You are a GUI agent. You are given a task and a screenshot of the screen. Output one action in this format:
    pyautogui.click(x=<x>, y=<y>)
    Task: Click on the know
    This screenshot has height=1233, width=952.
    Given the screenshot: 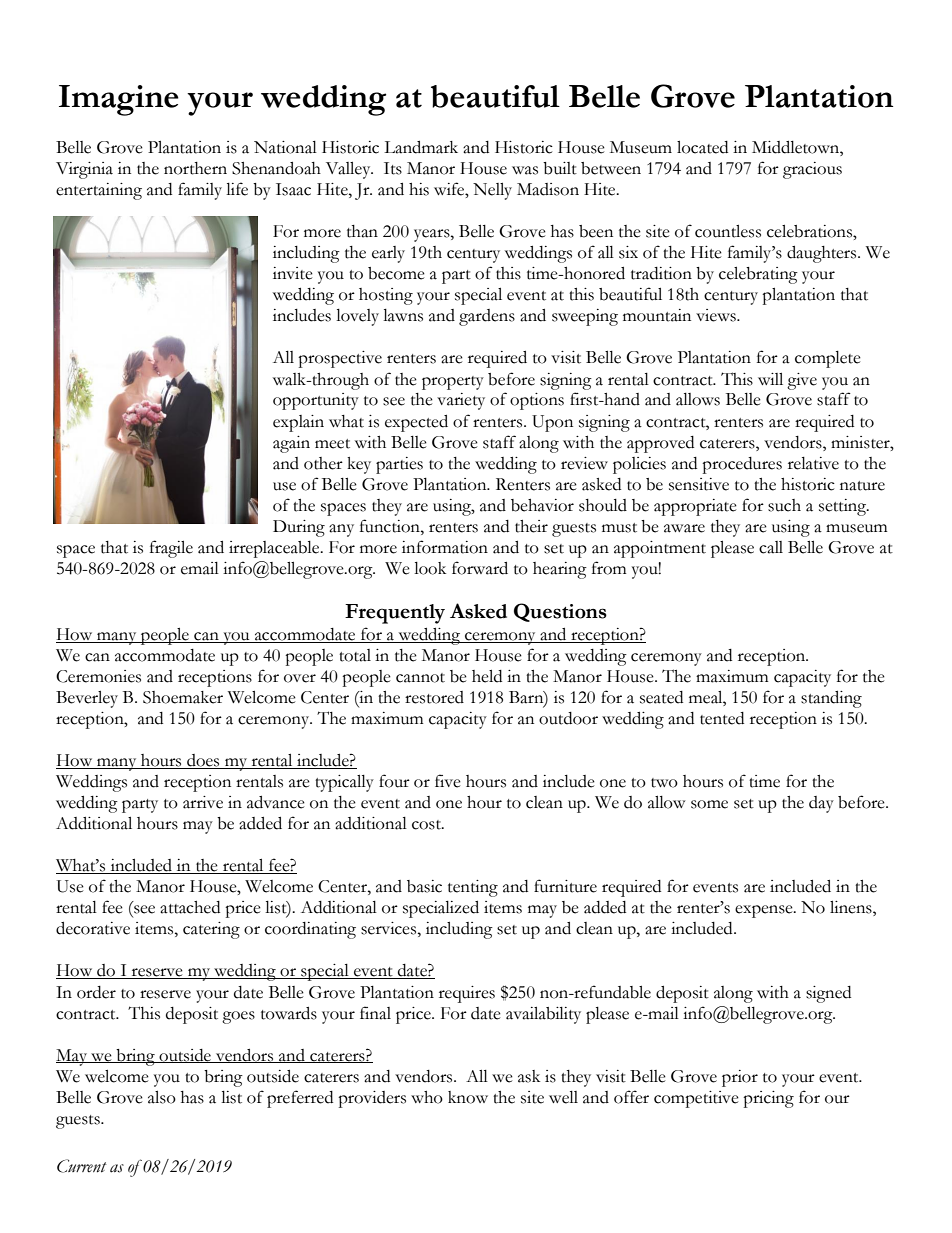 What is the action you would take?
    pyautogui.click(x=468, y=1097)
